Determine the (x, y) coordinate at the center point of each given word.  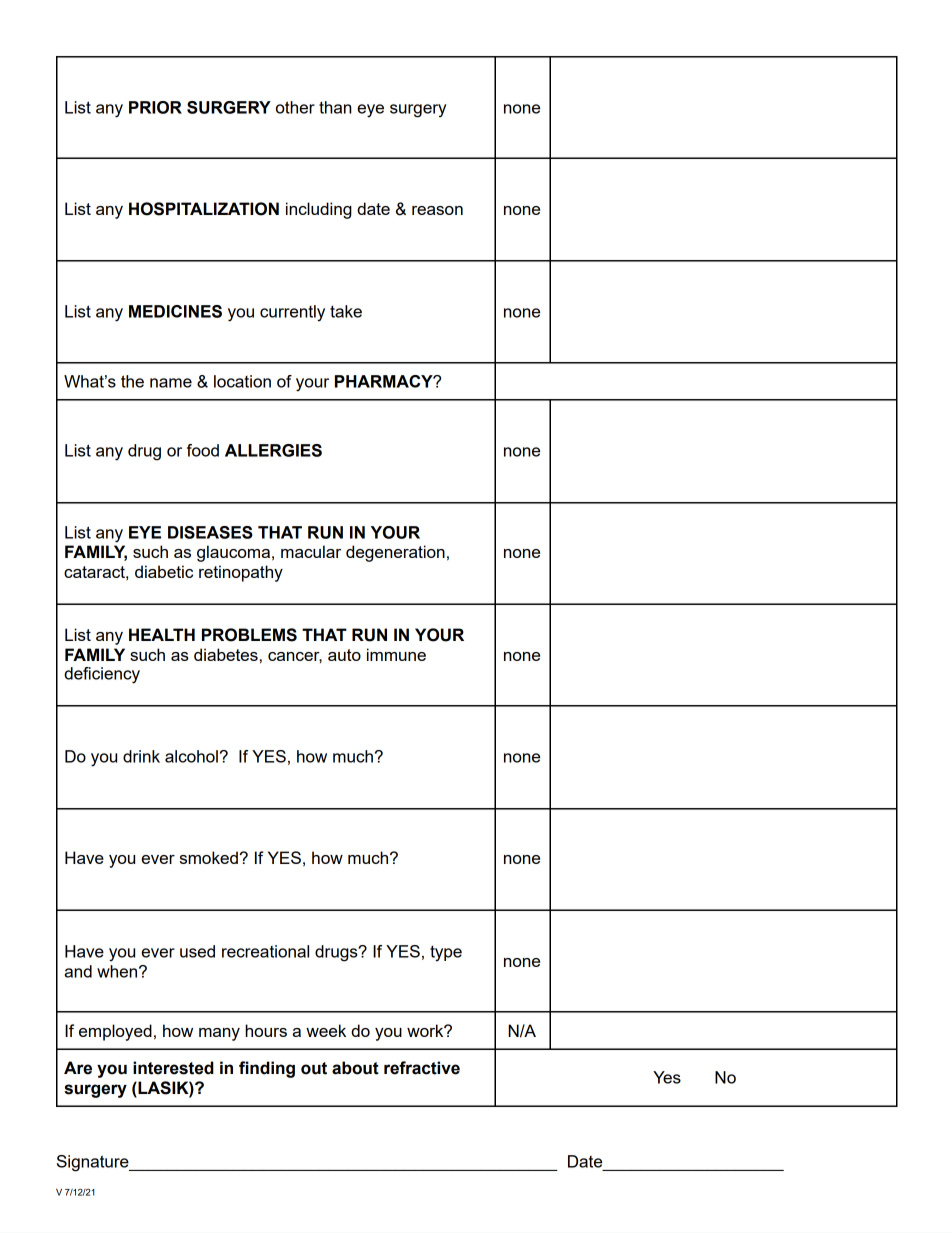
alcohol (191, 756)
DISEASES (210, 532)
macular (311, 551)
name (171, 383)
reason (437, 210)
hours (266, 1030)
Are (78, 1068)
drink (141, 756)
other (295, 107)
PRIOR (155, 107)
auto (344, 655)
